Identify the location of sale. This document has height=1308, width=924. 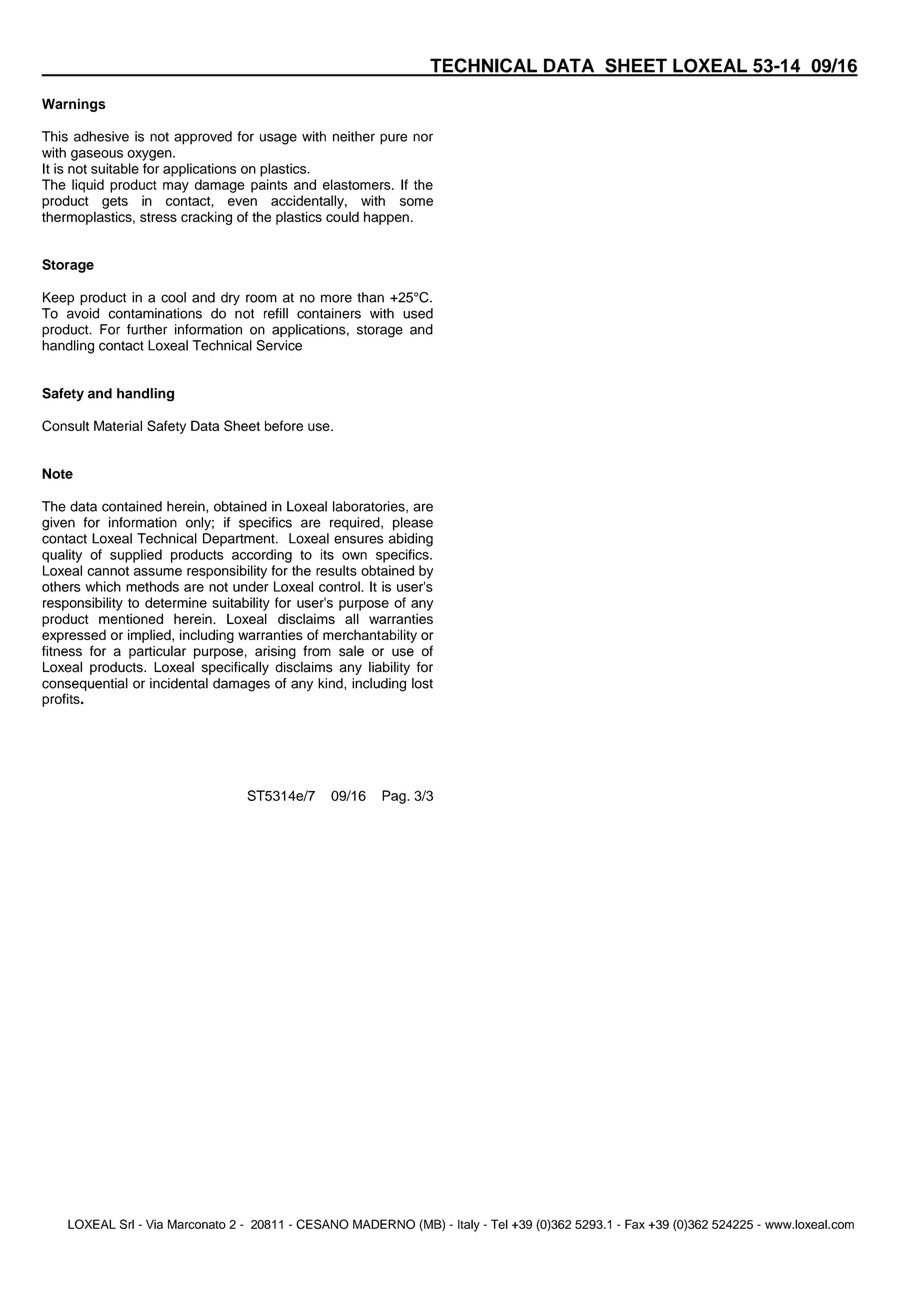
(351, 651).
